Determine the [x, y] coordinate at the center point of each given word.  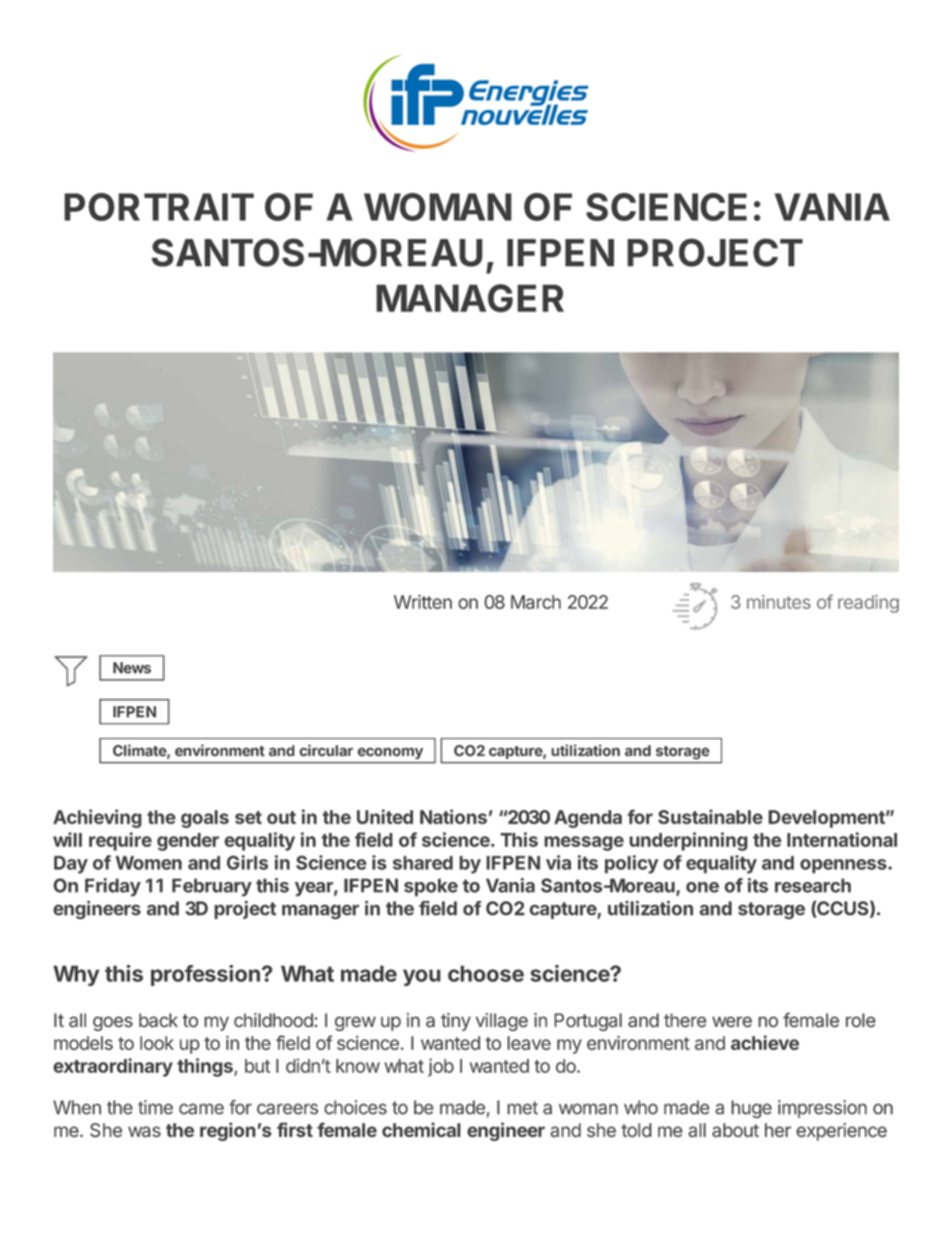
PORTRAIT [159, 207]
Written [423, 602]
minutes [779, 602]
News [132, 668]
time [155, 1107]
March [536, 602]
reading [868, 604]
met [522, 1108]
